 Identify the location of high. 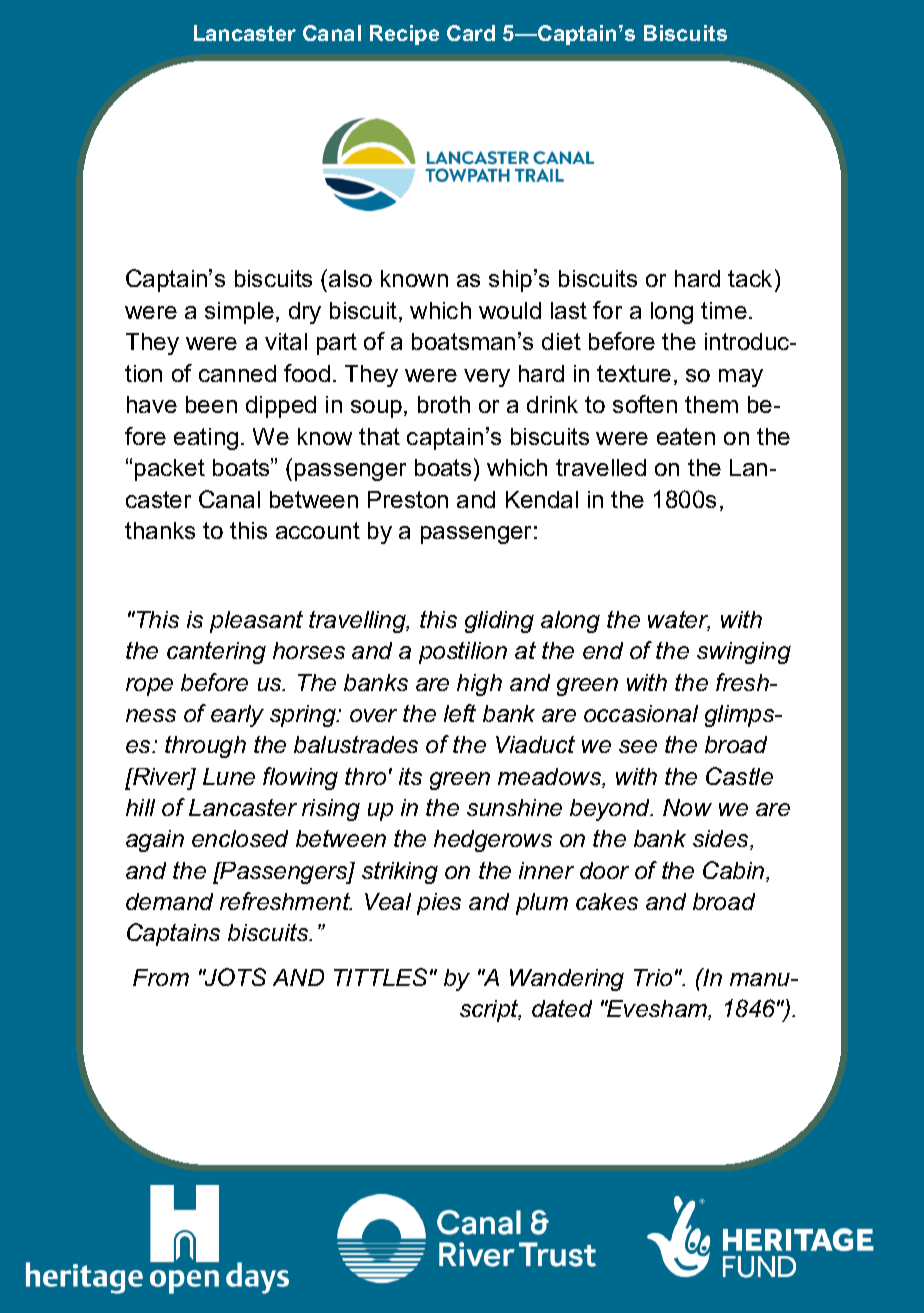
(479, 685).
